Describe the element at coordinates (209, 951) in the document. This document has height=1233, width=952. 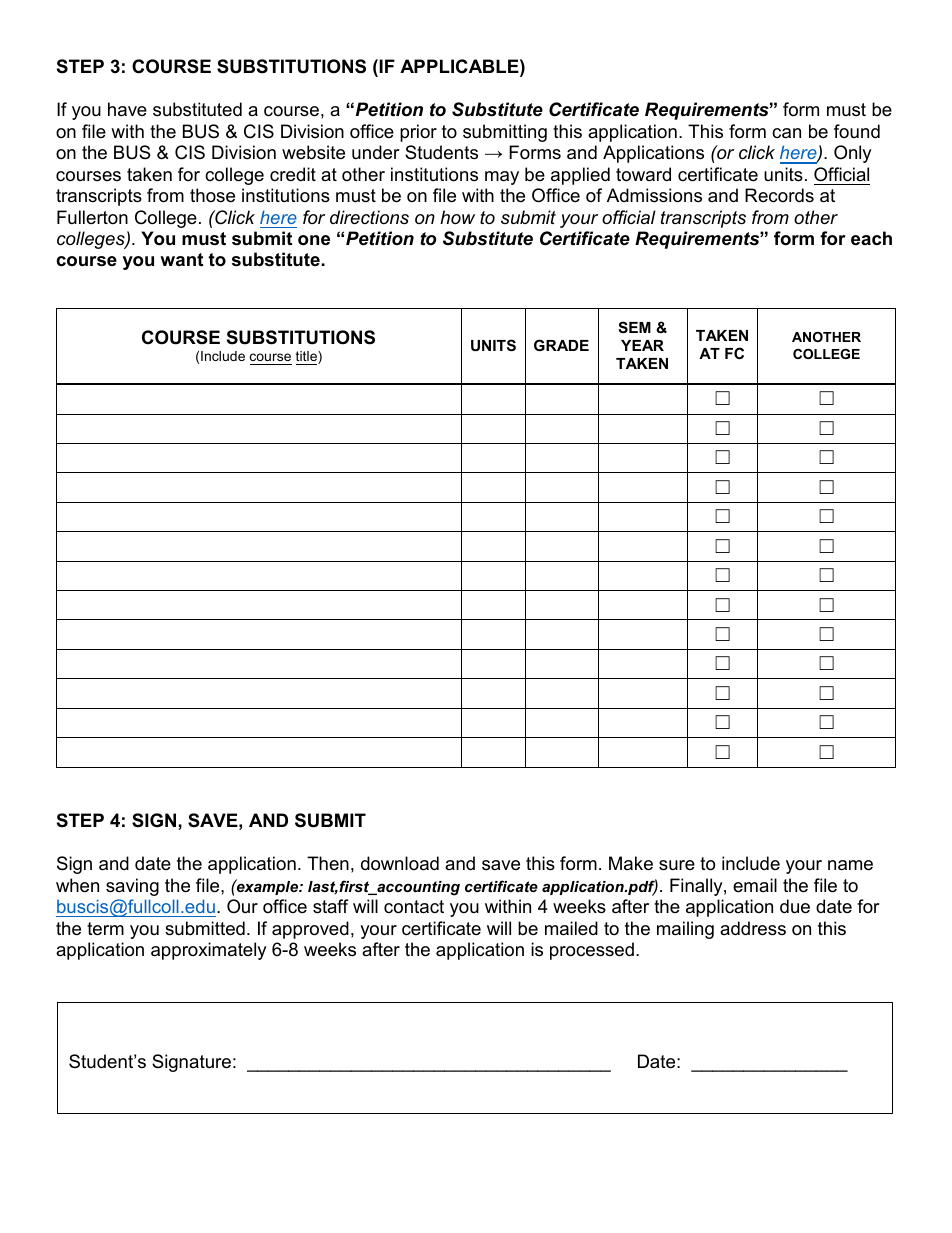
I see `approximately` at that location.
